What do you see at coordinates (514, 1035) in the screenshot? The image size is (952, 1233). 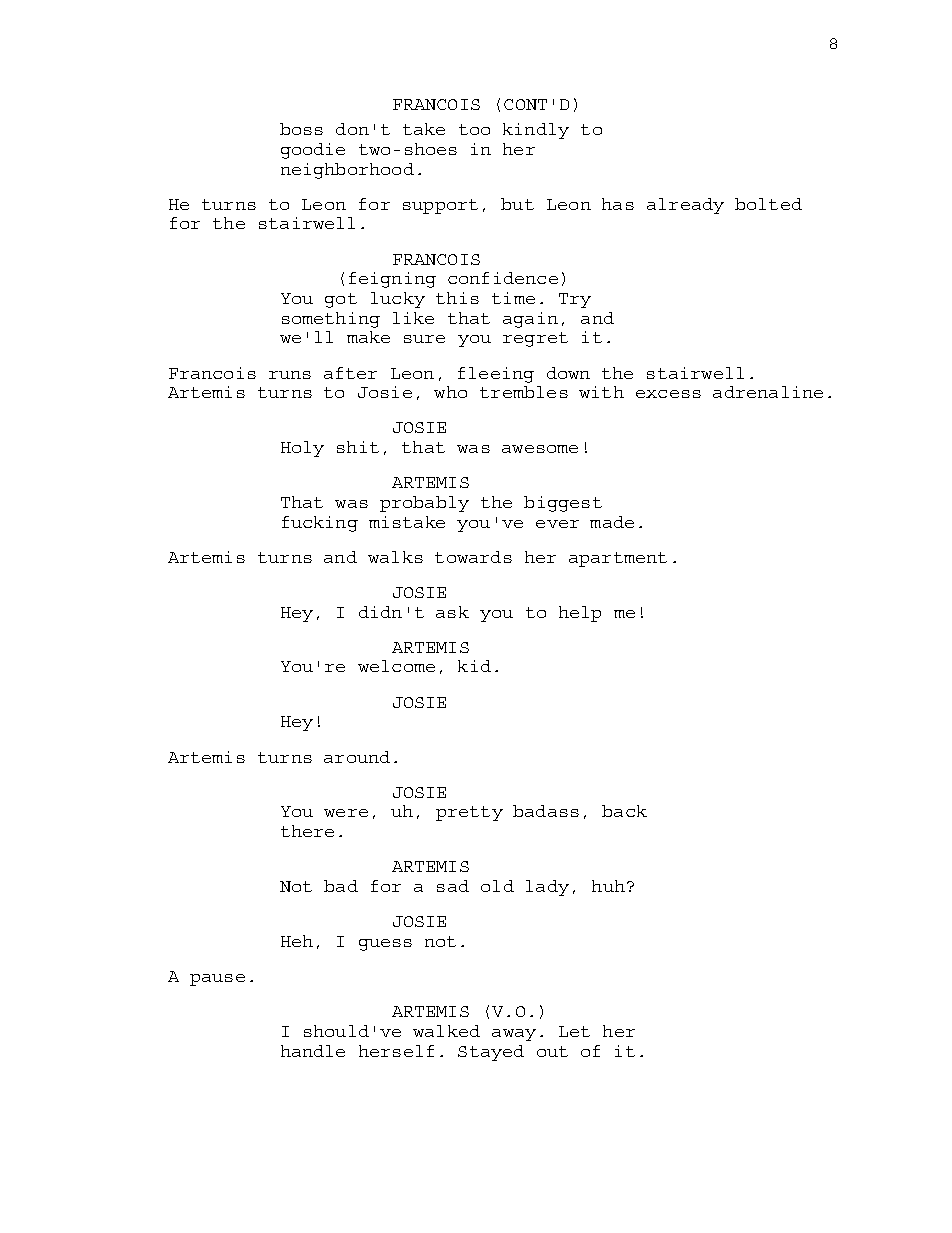 I see `away` at bounding box center [514, 1035].
